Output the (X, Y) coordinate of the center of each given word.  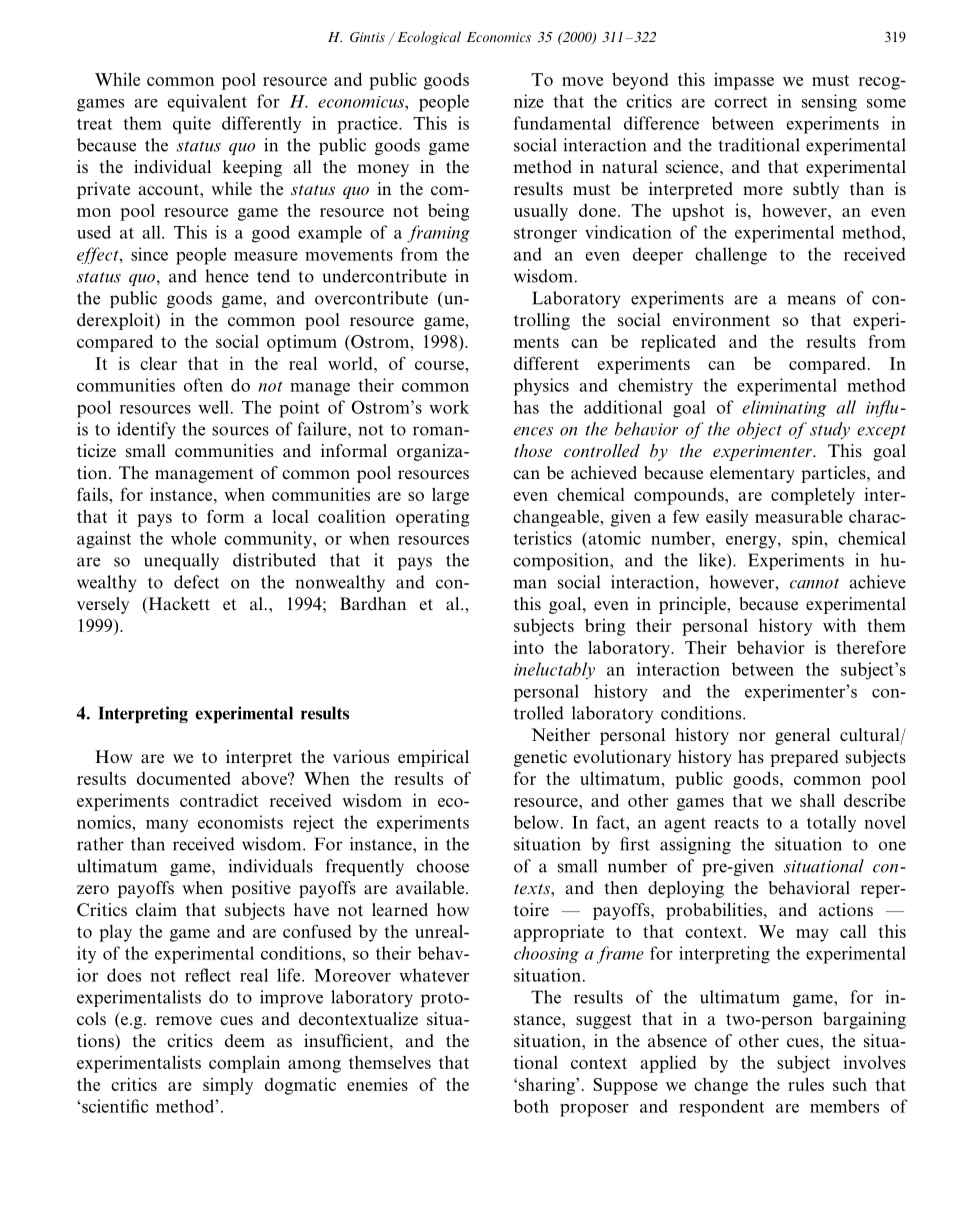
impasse (744, 81)
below (536, 822)
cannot (814, 583)
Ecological (429, 38)
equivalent (207, 103)
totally (831, 823)
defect (196, 582)
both (531, 1106)
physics (541, 387)
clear (158, 363)
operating (432, 518)
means (811, 300)
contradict (219, 800)
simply (228, 1086)
